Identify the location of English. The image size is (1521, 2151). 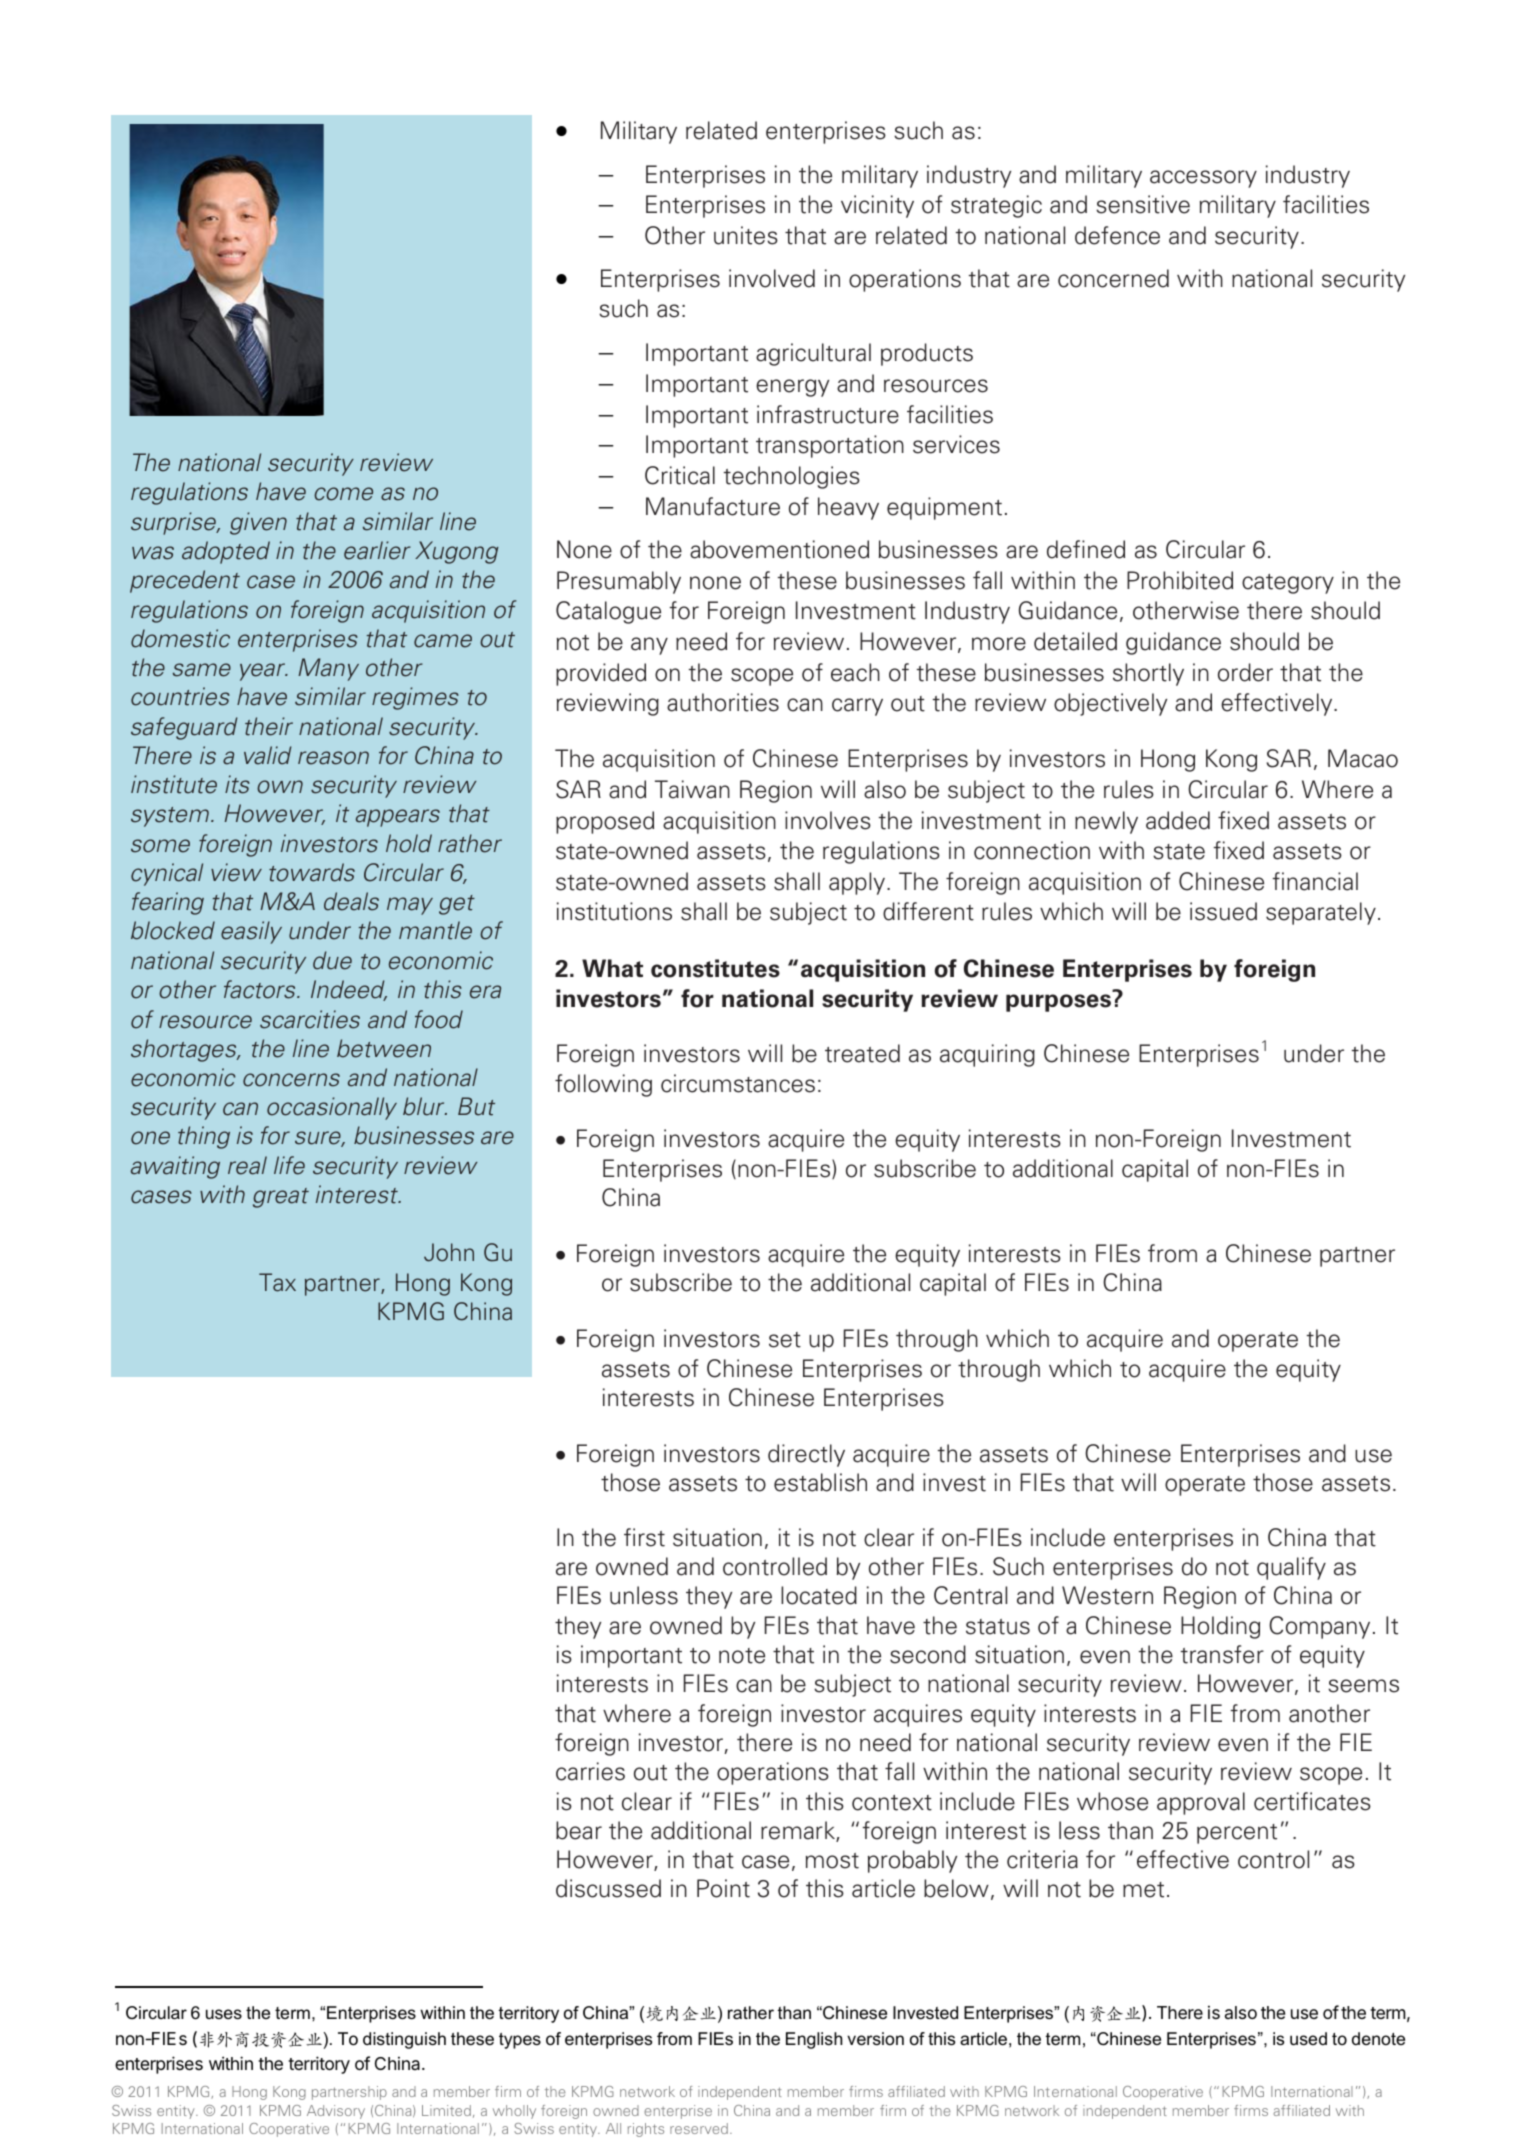
(814, 2040).
